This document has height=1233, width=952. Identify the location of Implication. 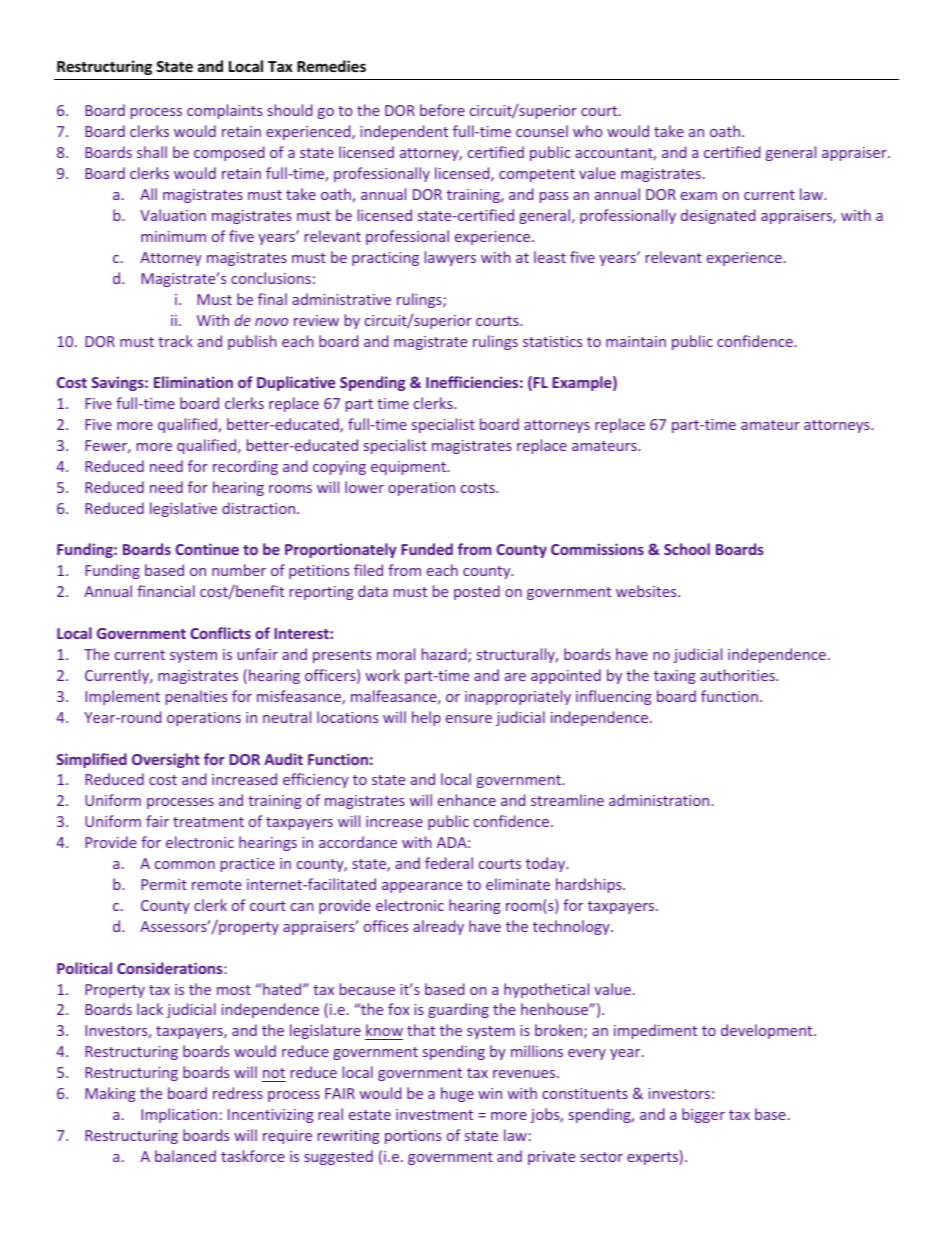
(179, 1115).
